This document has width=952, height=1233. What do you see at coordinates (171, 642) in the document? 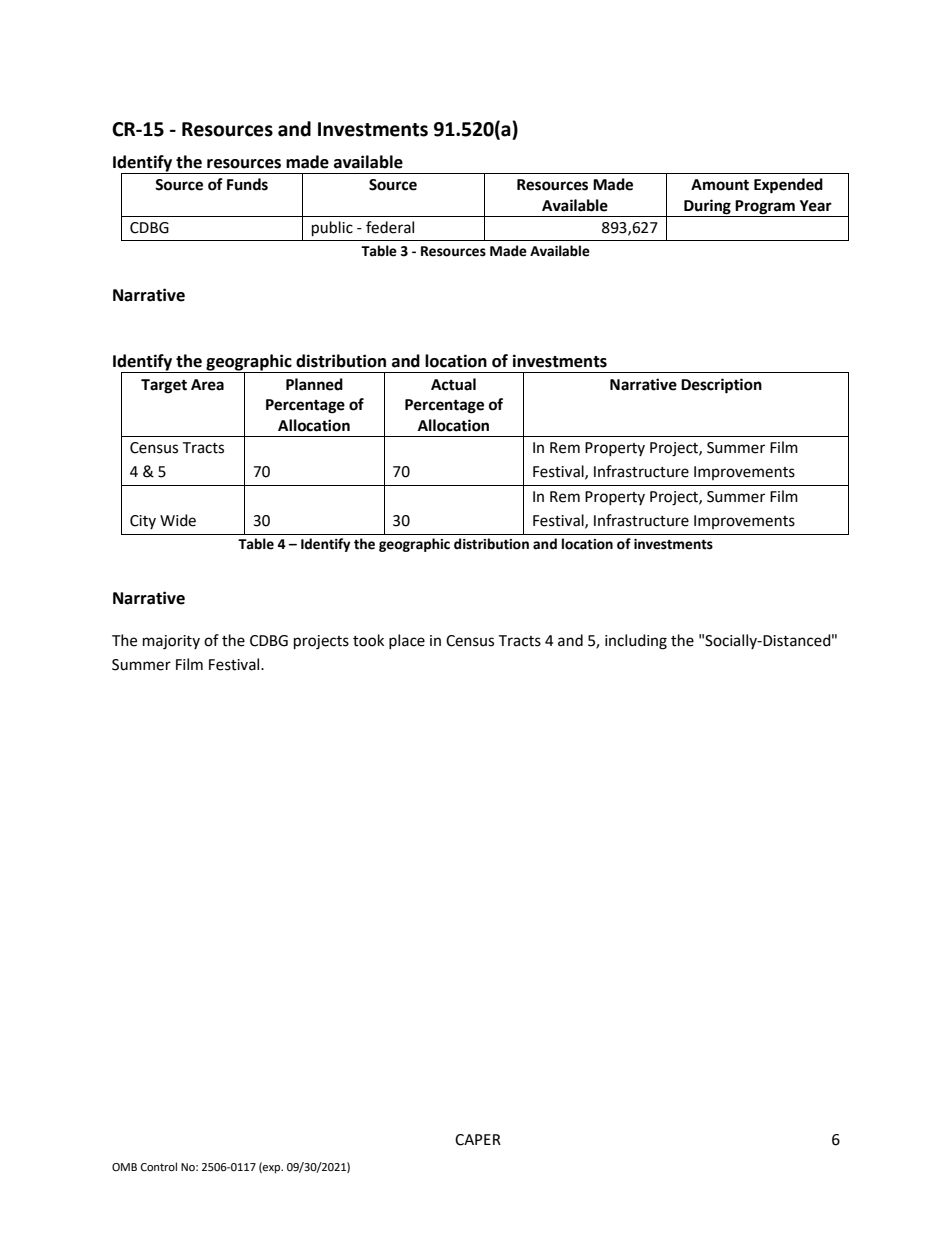
I see `majority` at bounding box center [171, 642].
